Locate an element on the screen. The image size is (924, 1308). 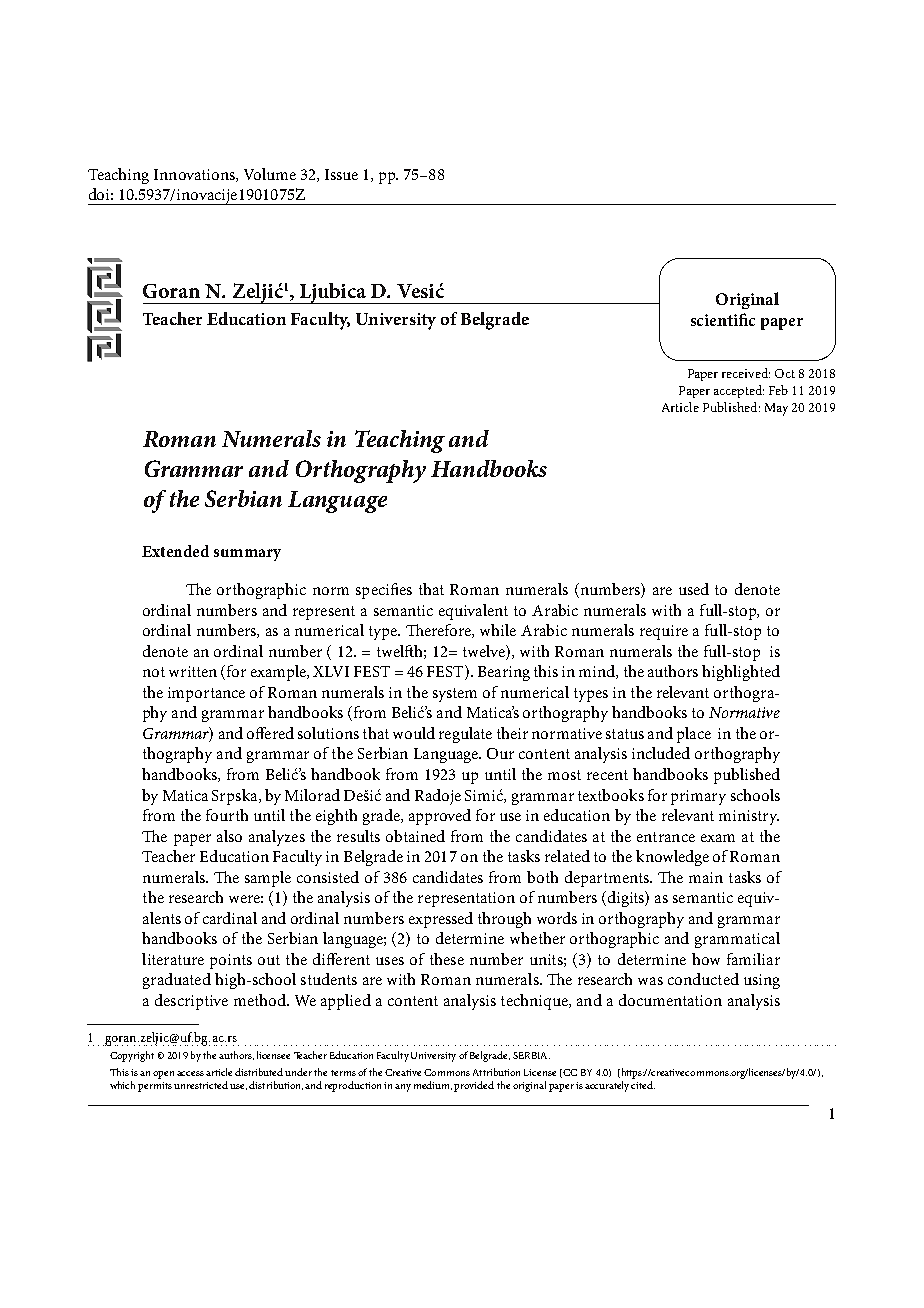
regulate is located at coordinates (465, 735).
